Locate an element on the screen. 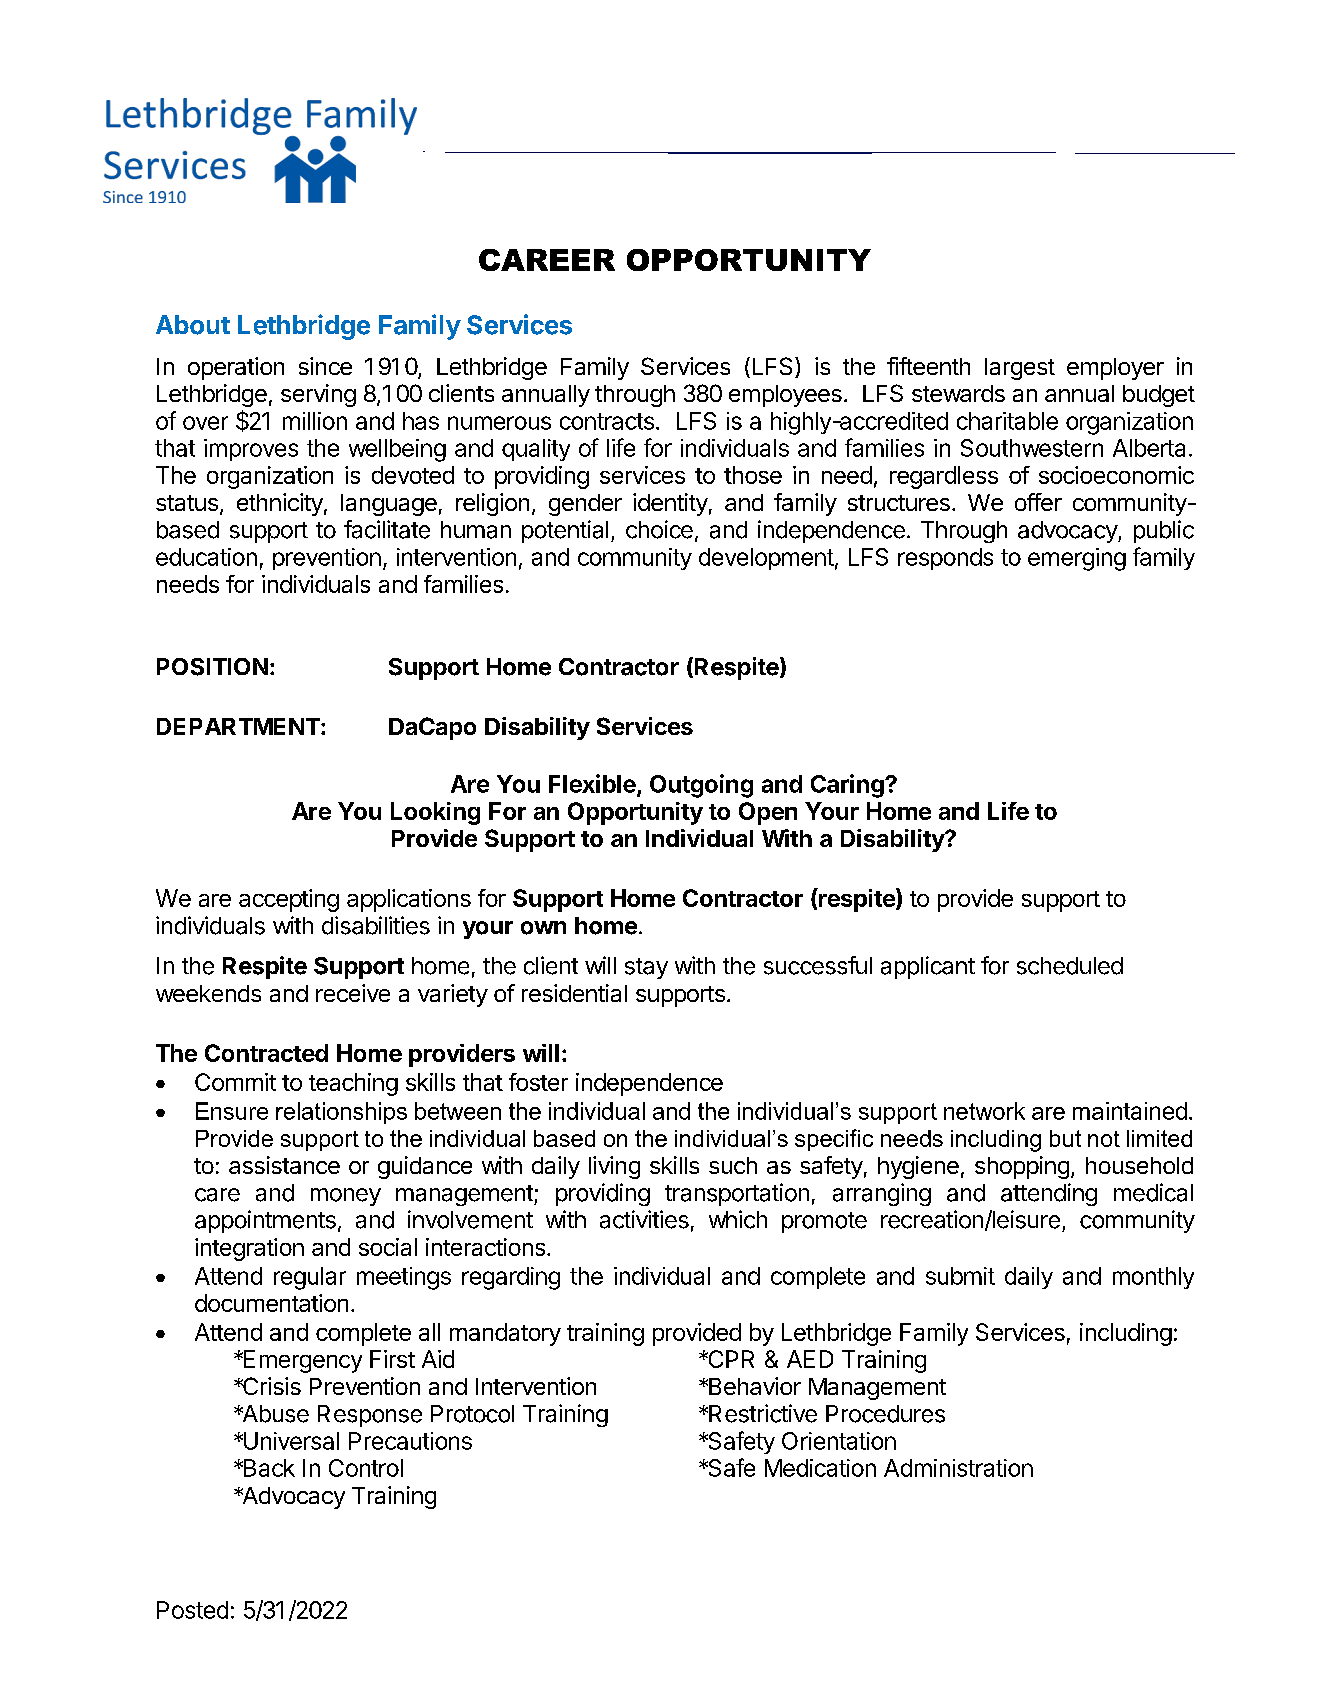  contracts is located at coordinates (607, 421).
